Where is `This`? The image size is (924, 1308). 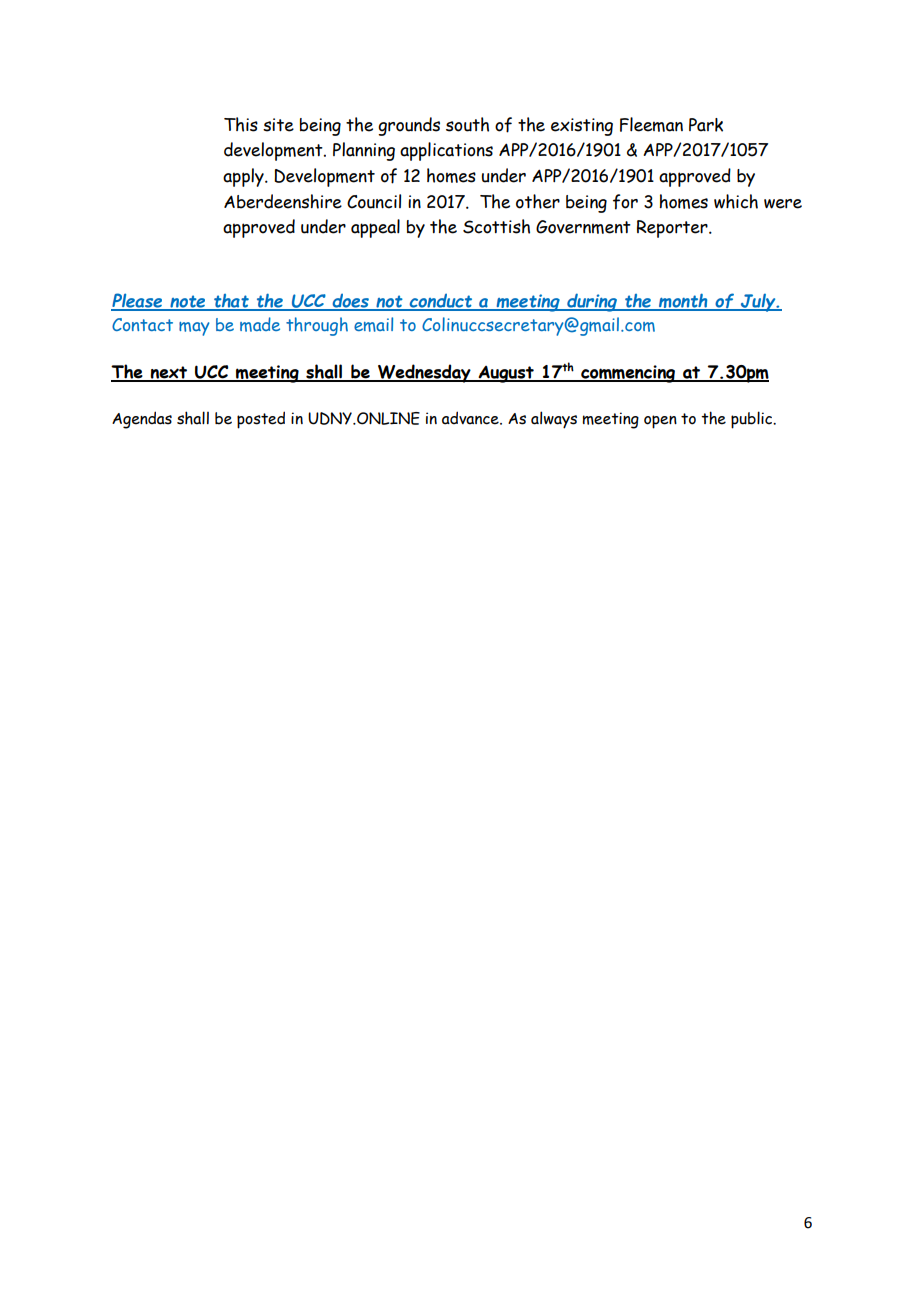 This is located at coordinates (241, 124).
